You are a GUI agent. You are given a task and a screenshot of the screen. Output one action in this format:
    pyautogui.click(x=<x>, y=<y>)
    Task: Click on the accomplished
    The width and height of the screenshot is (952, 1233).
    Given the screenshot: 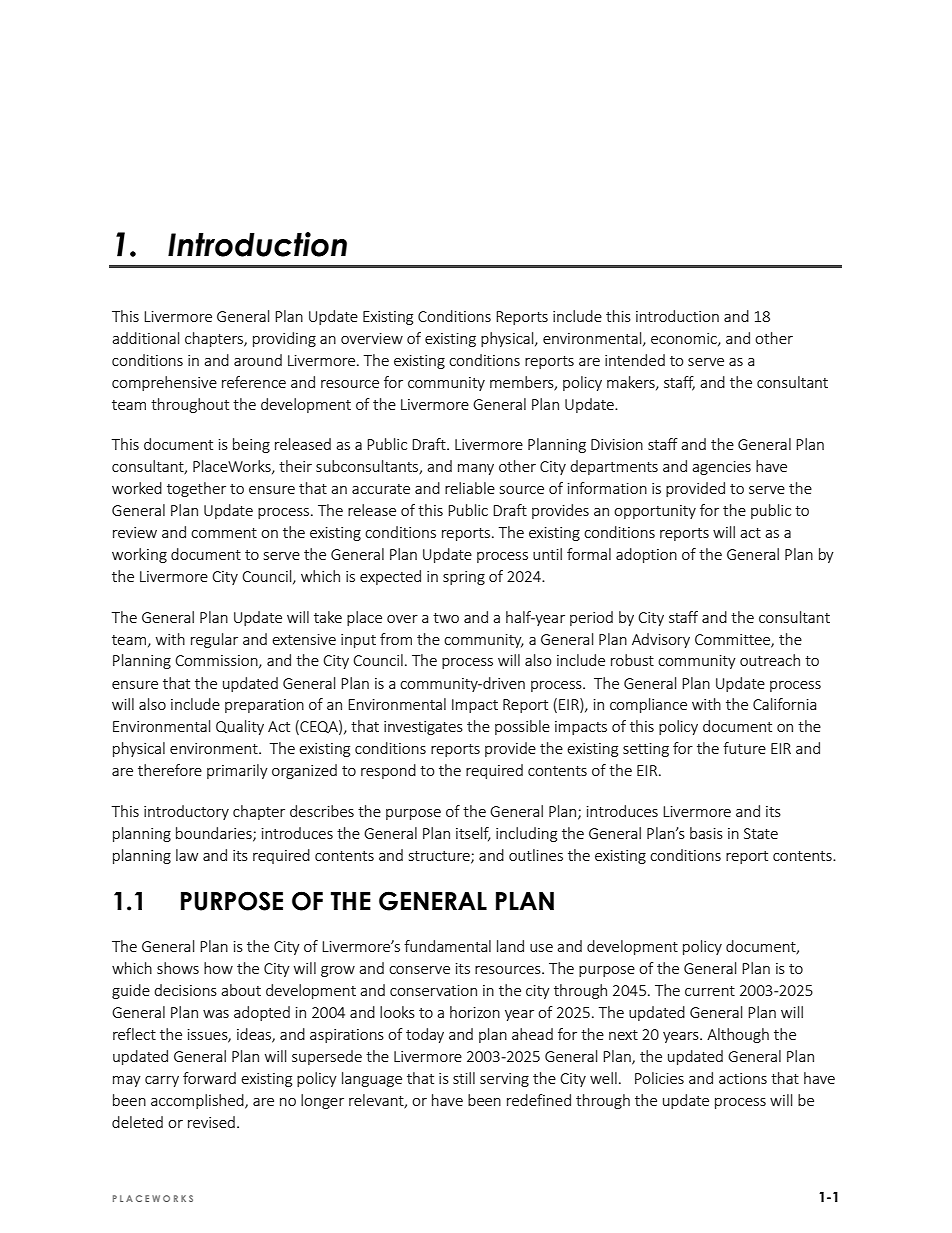 What is the action you would take?
    pyautogui.click(x=198, y=1101)
